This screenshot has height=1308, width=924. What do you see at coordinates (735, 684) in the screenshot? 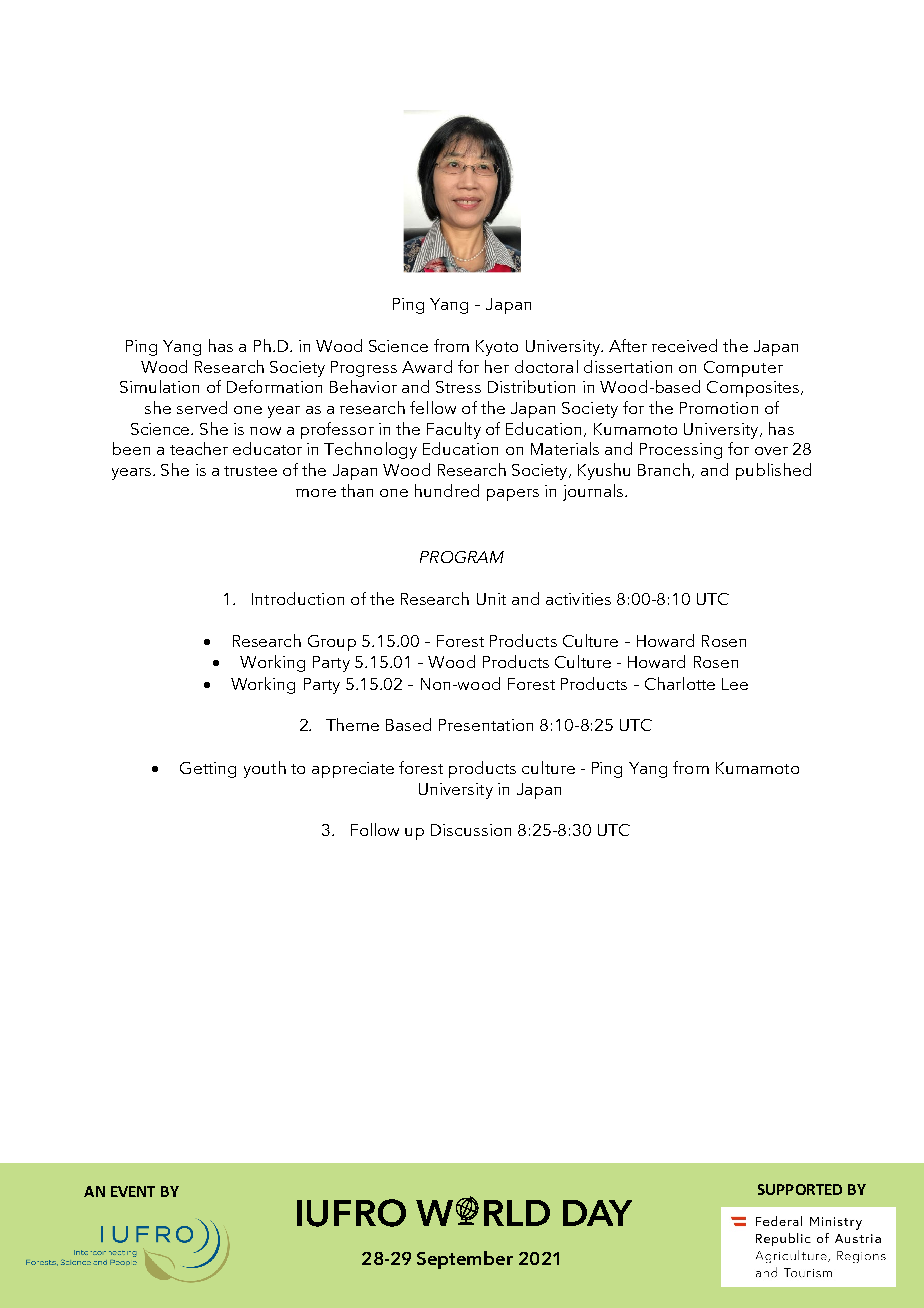
I see `Lee` at bounding box center [735, 684].
